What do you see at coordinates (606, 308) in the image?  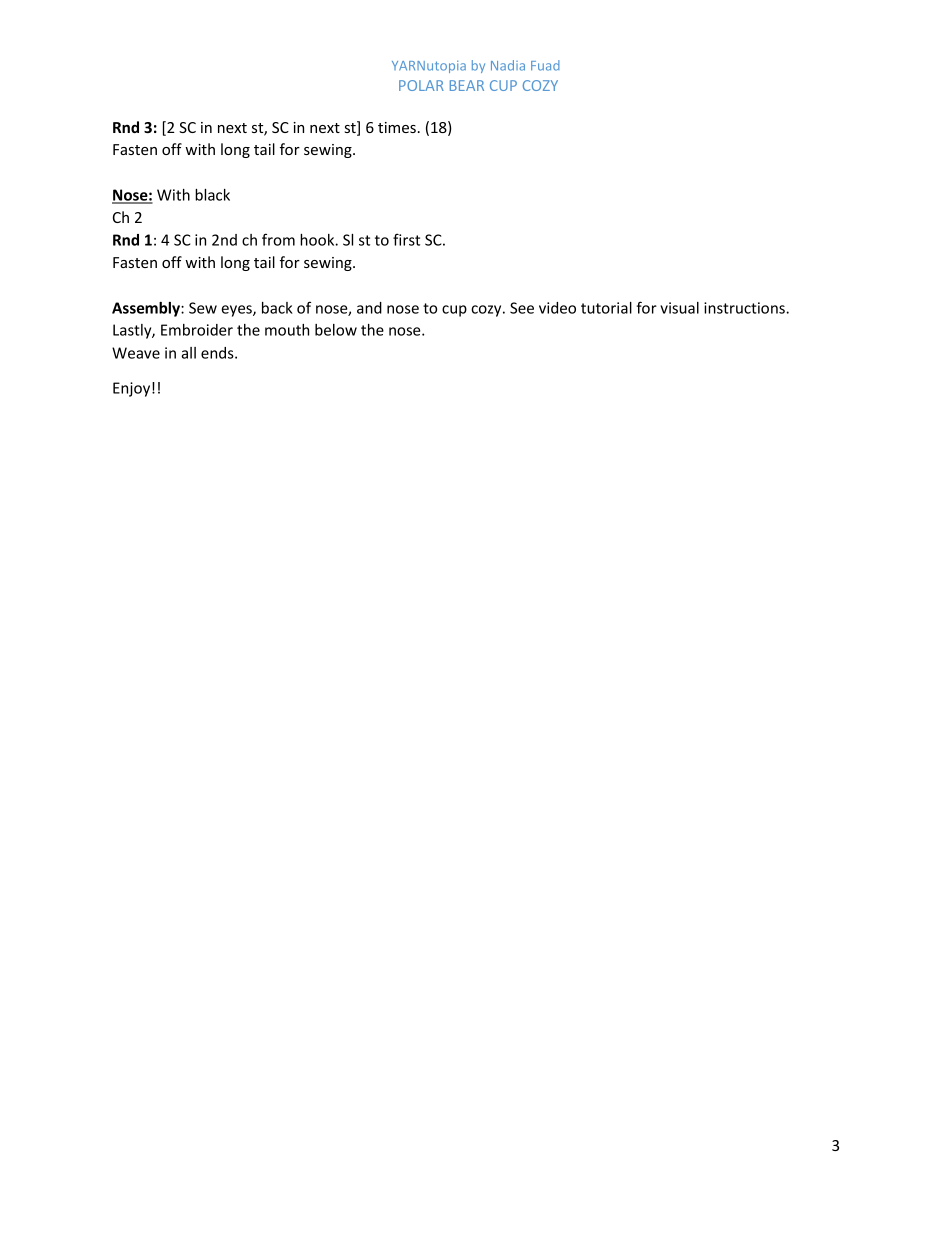 I see `tutorial` at bounding box center [606, 308].
